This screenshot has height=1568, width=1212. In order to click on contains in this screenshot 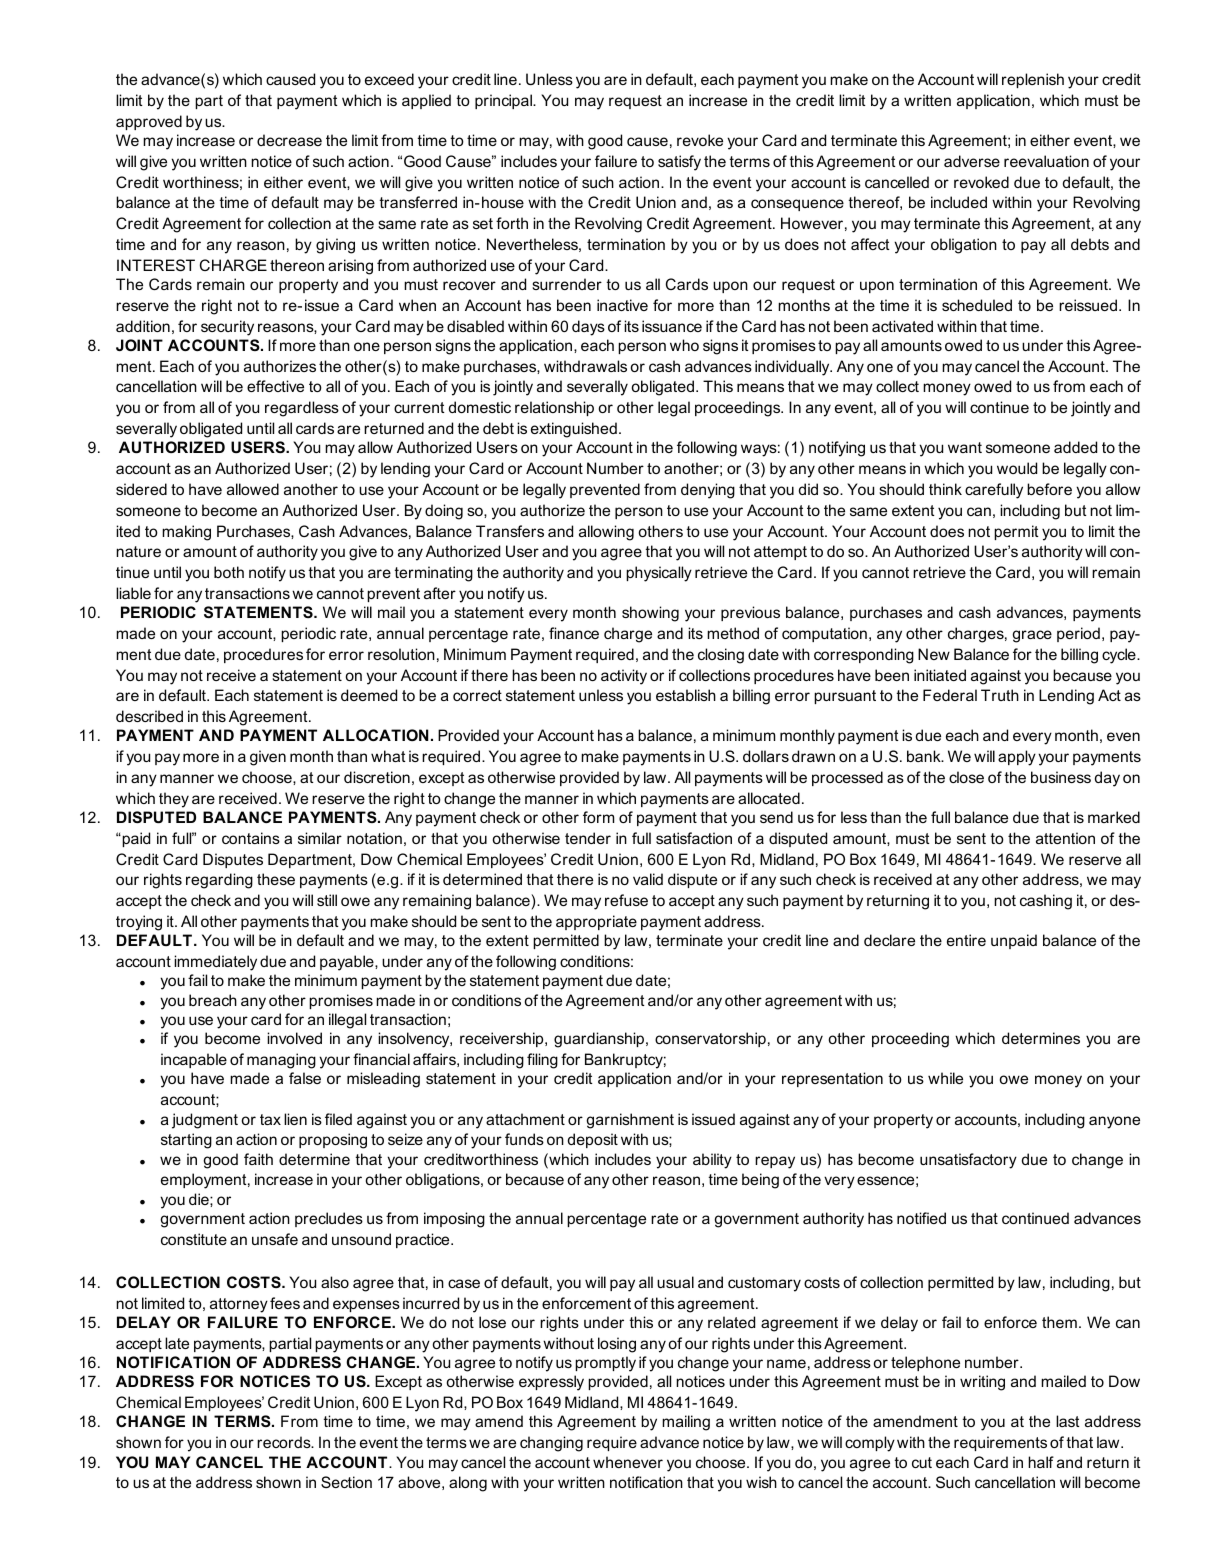, I will do `click(251, 838)`.
